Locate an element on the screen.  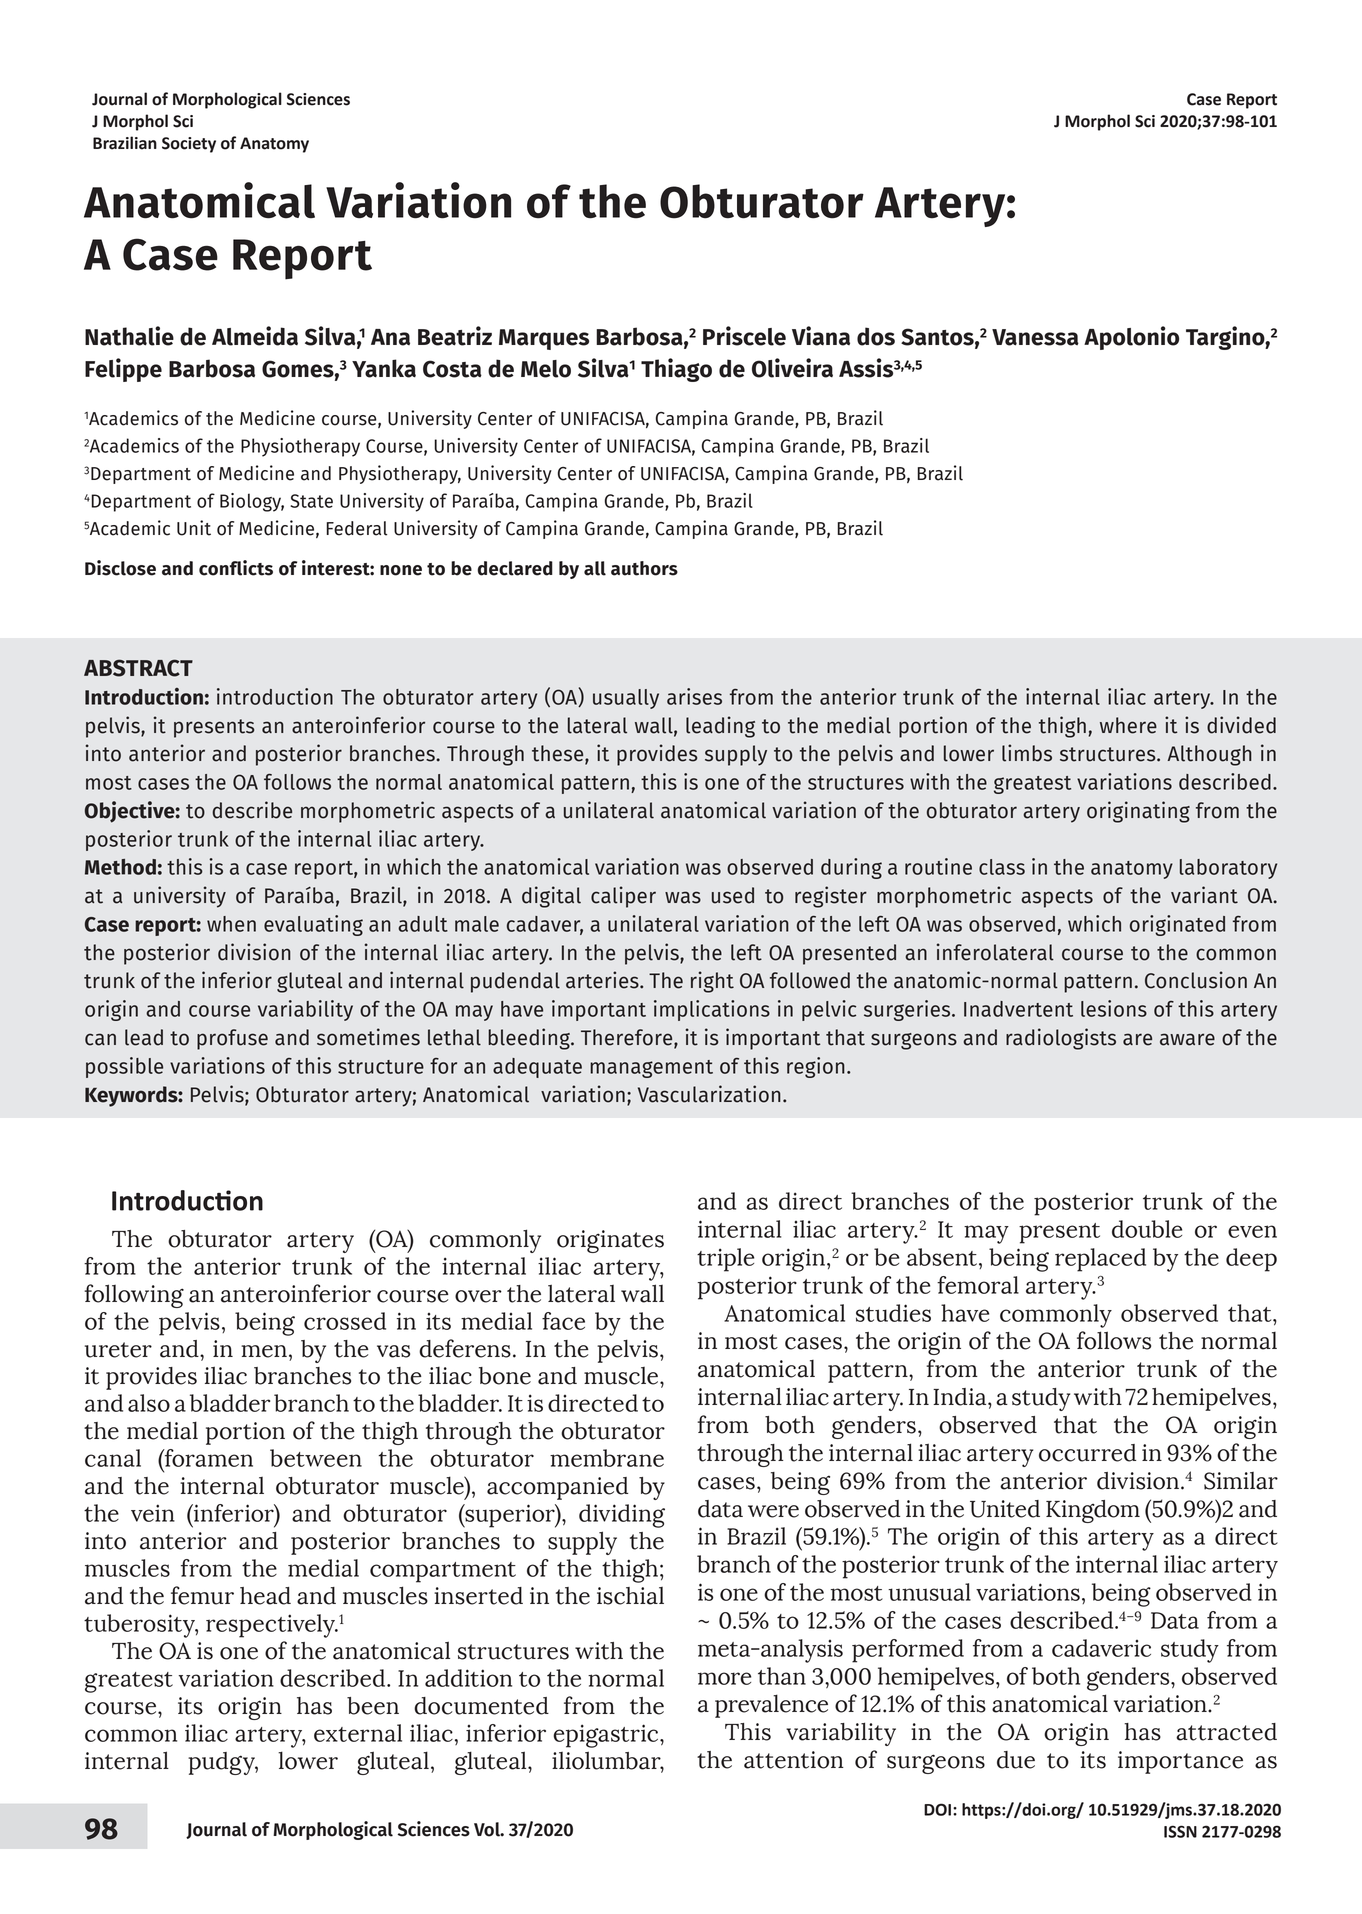
authors is located at coordinates (644, 568).
